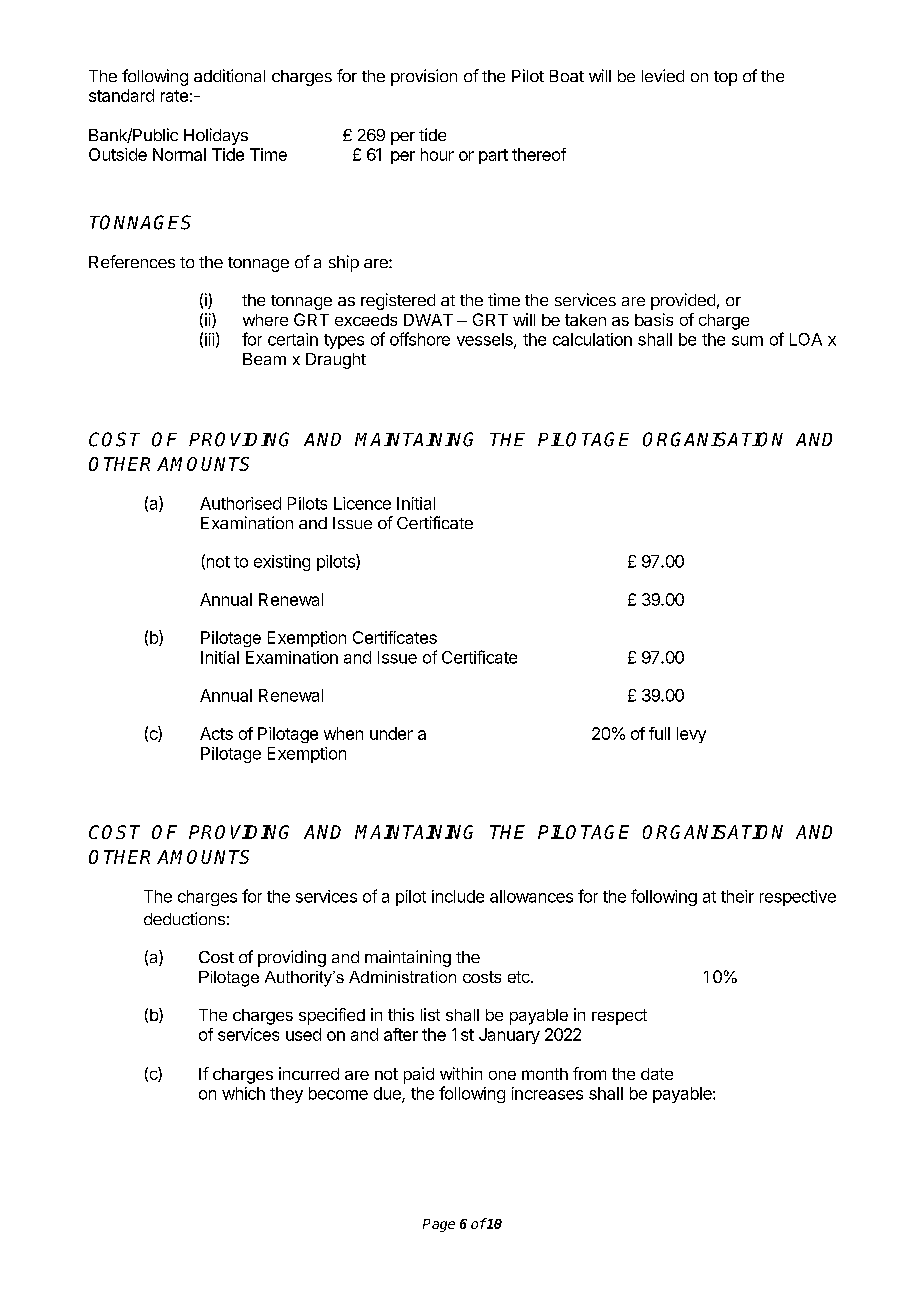 This document has width=924, height=1308. What do you see at coordinates (424, 77) in the document?
I see `provision` at bounding box center [424, 77].
